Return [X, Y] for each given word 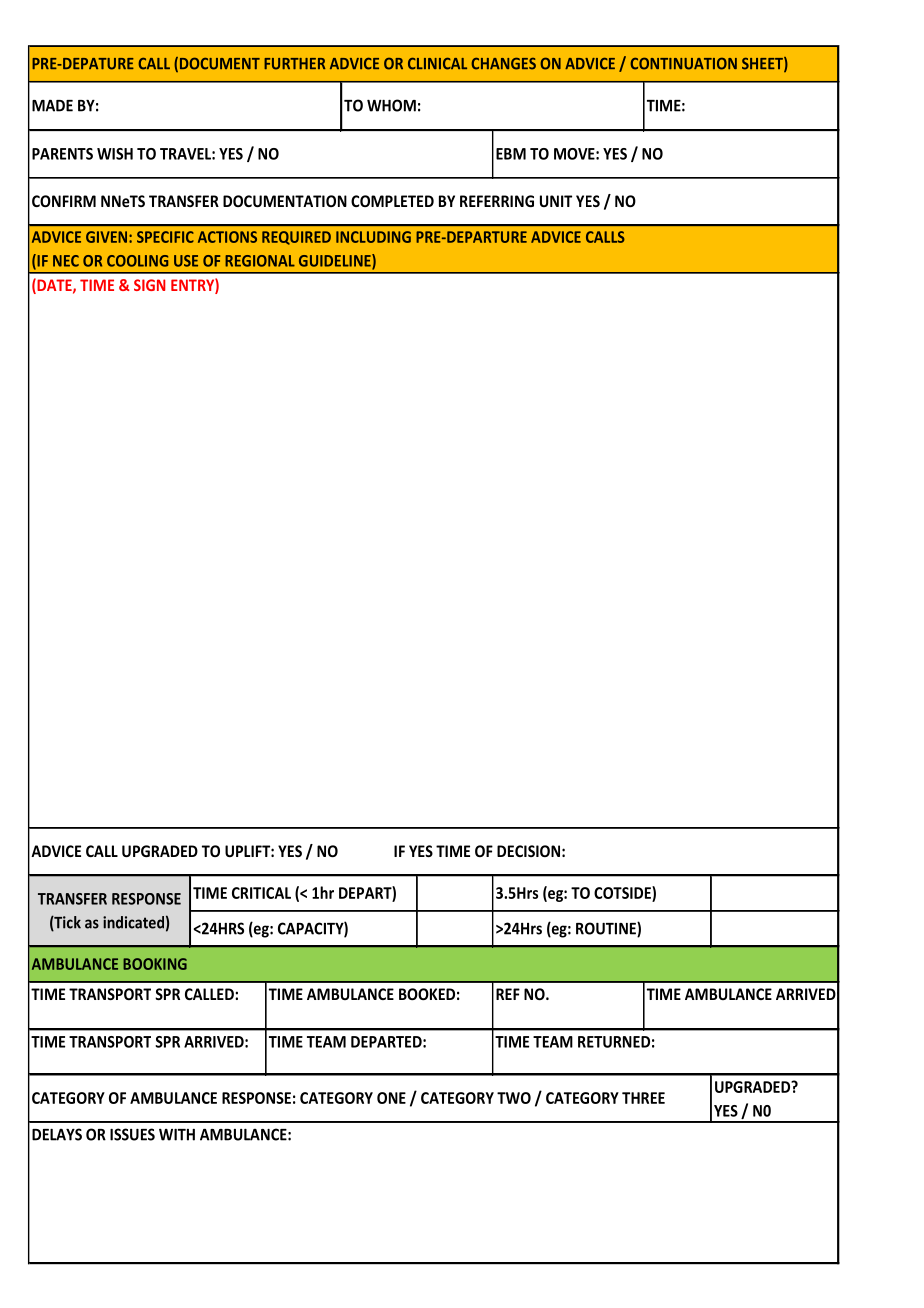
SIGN [149, 285]
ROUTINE [607, 929]
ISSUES [132, 1134]
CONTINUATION [683, 63]
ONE [391, 1098]
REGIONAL [260, 261]
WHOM [391, 105]
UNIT [556, 201]
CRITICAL [261, 893]
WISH [115, 154]
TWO [514, 1098]
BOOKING [155, 964]
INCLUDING [373, 237]
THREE [643, 1098]
